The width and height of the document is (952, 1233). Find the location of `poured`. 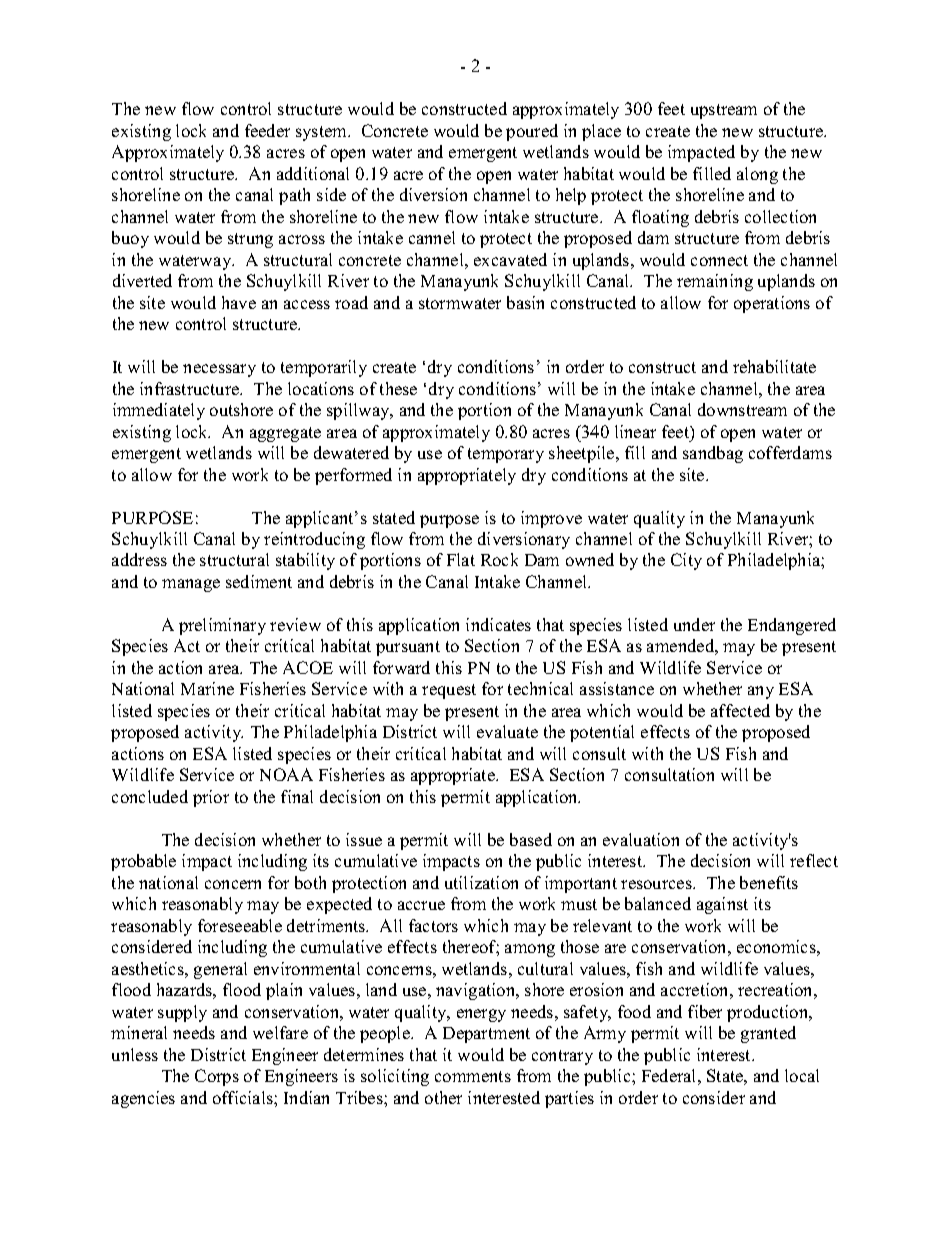

poured is located at coordinates (532, 132).
